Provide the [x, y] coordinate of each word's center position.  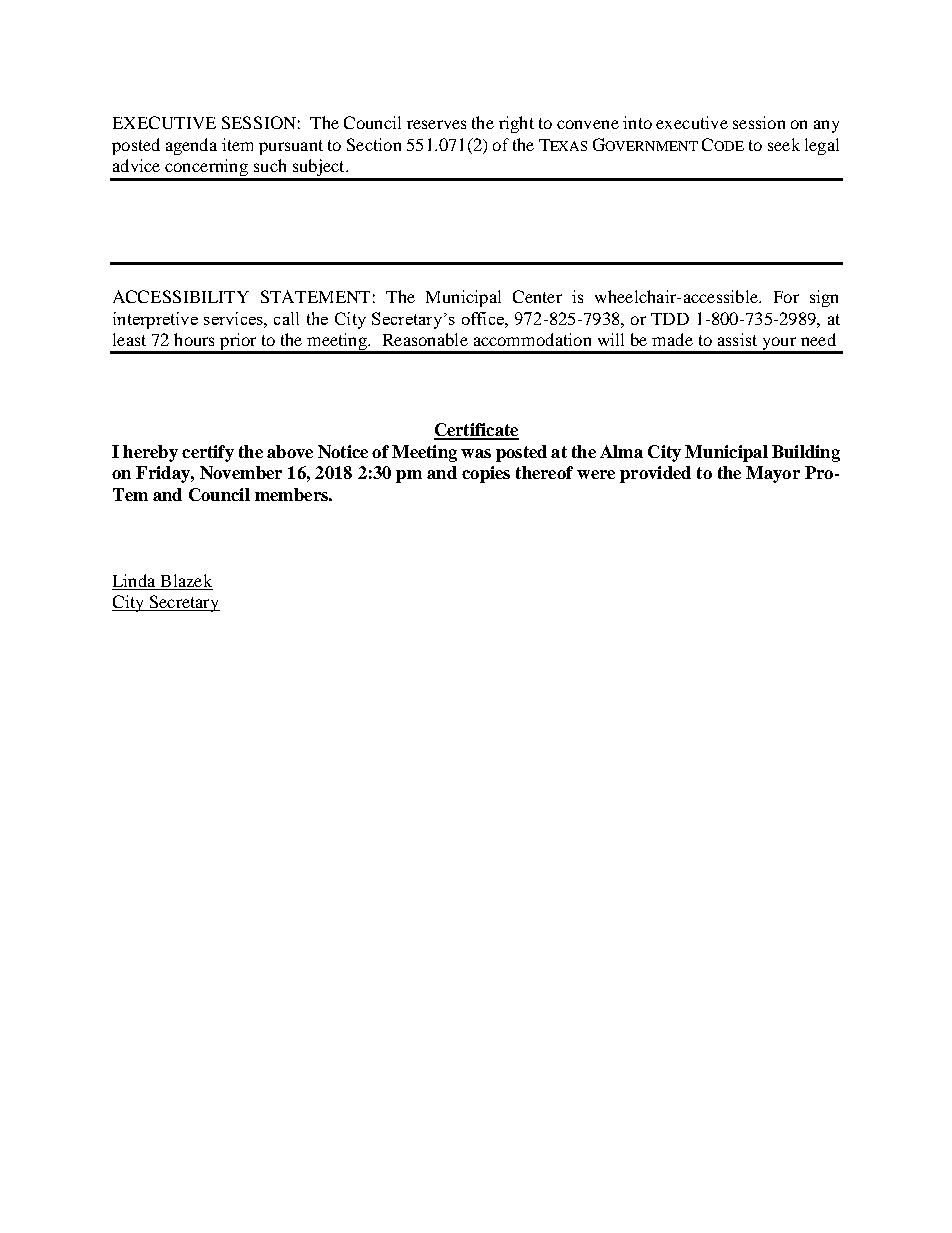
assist [737, 339]
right [516, 124]
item [237, 144]
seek [784, 144]
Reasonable [425, 339]
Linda [134, 580]
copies [486, 474]
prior [238, 343]
